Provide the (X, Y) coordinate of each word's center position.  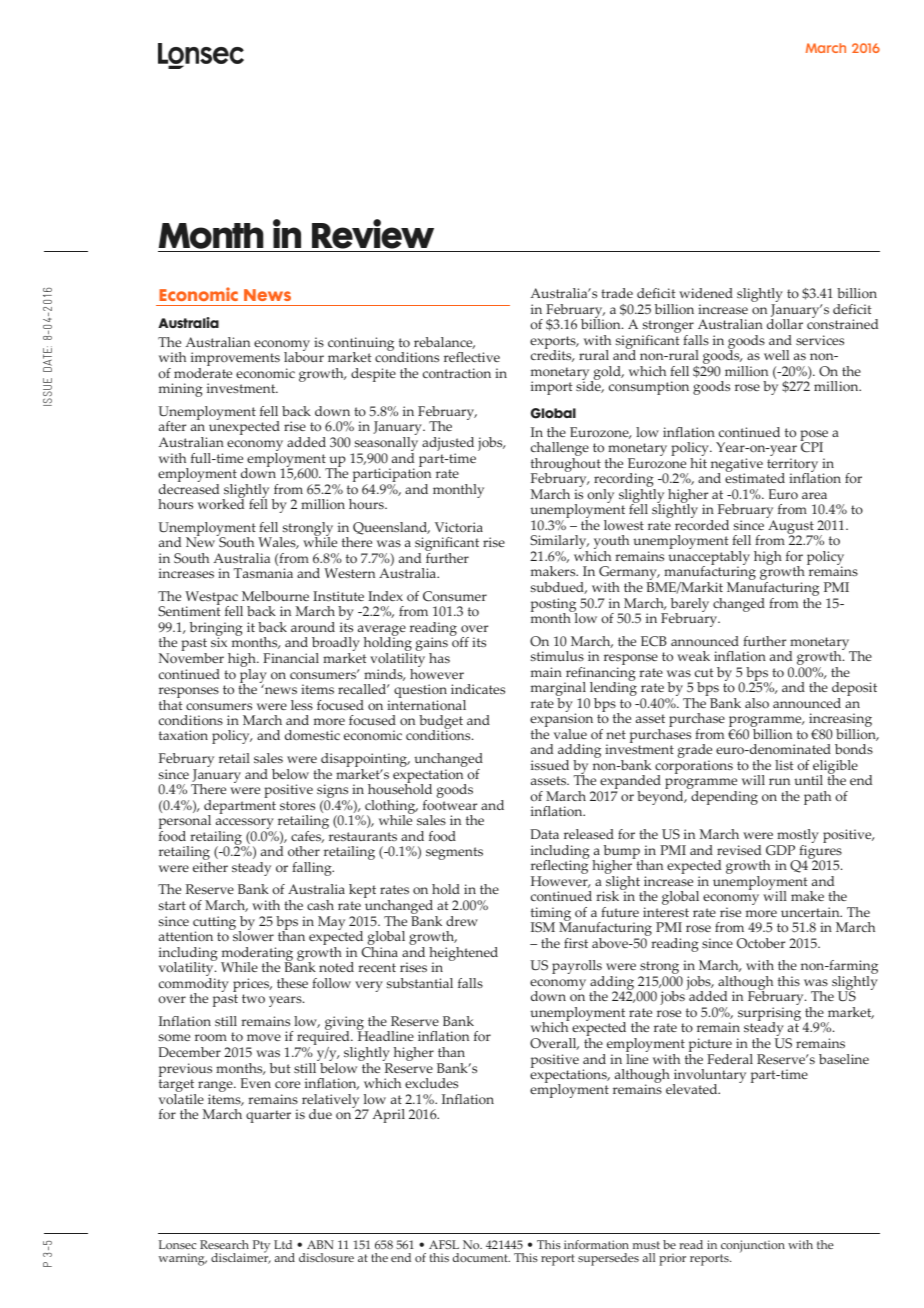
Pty (261, 1246)
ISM (543, 927)
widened (706, 293)
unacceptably (709, 559)
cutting (214, 924)
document (481, 1257)
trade (617, 293)
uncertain (811, 912)
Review (373, 234)
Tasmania (263, 573)
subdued (559, 588)
